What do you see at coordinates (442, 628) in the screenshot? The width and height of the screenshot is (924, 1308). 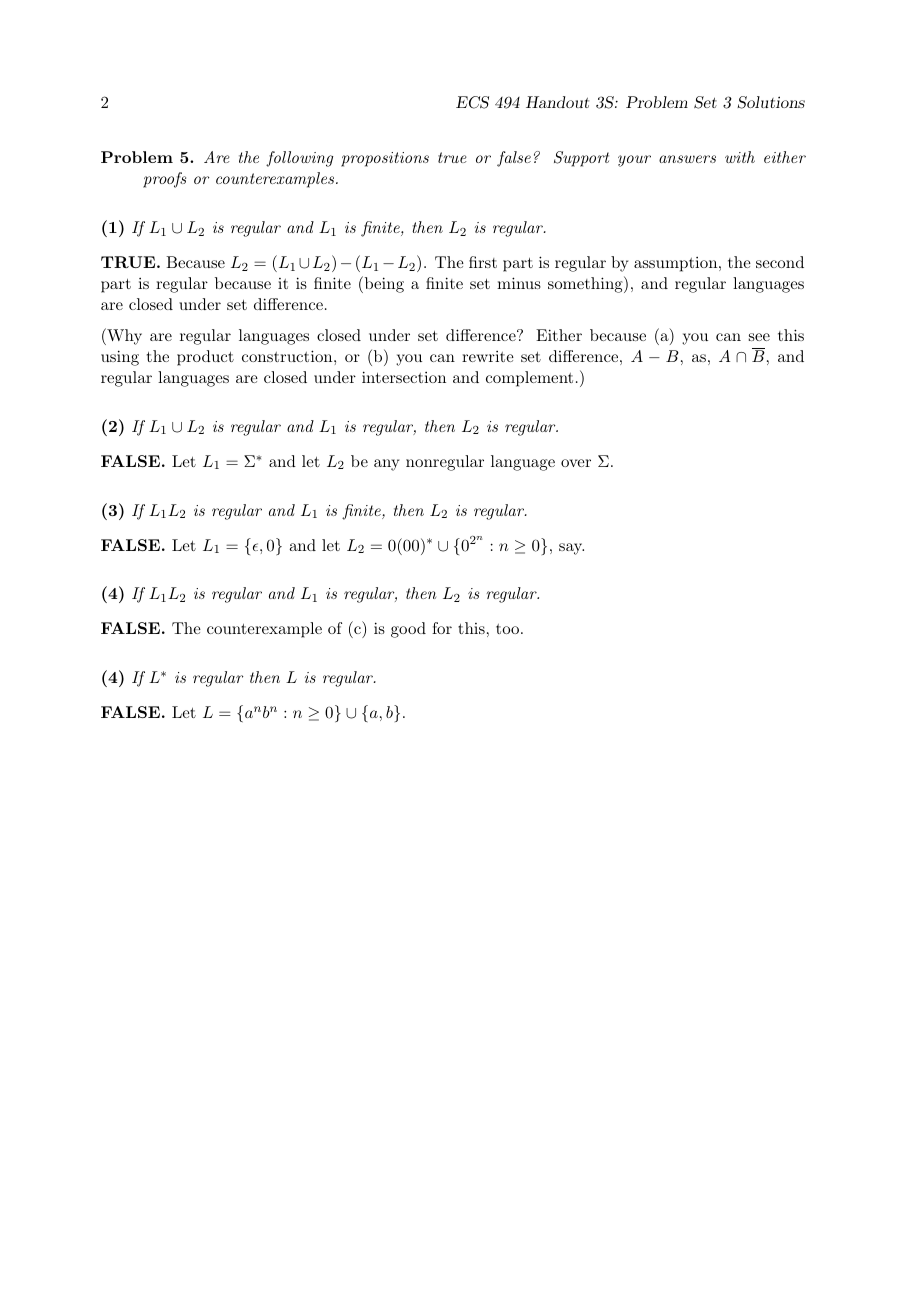 I see `for` at bounding box center [442, 628].
